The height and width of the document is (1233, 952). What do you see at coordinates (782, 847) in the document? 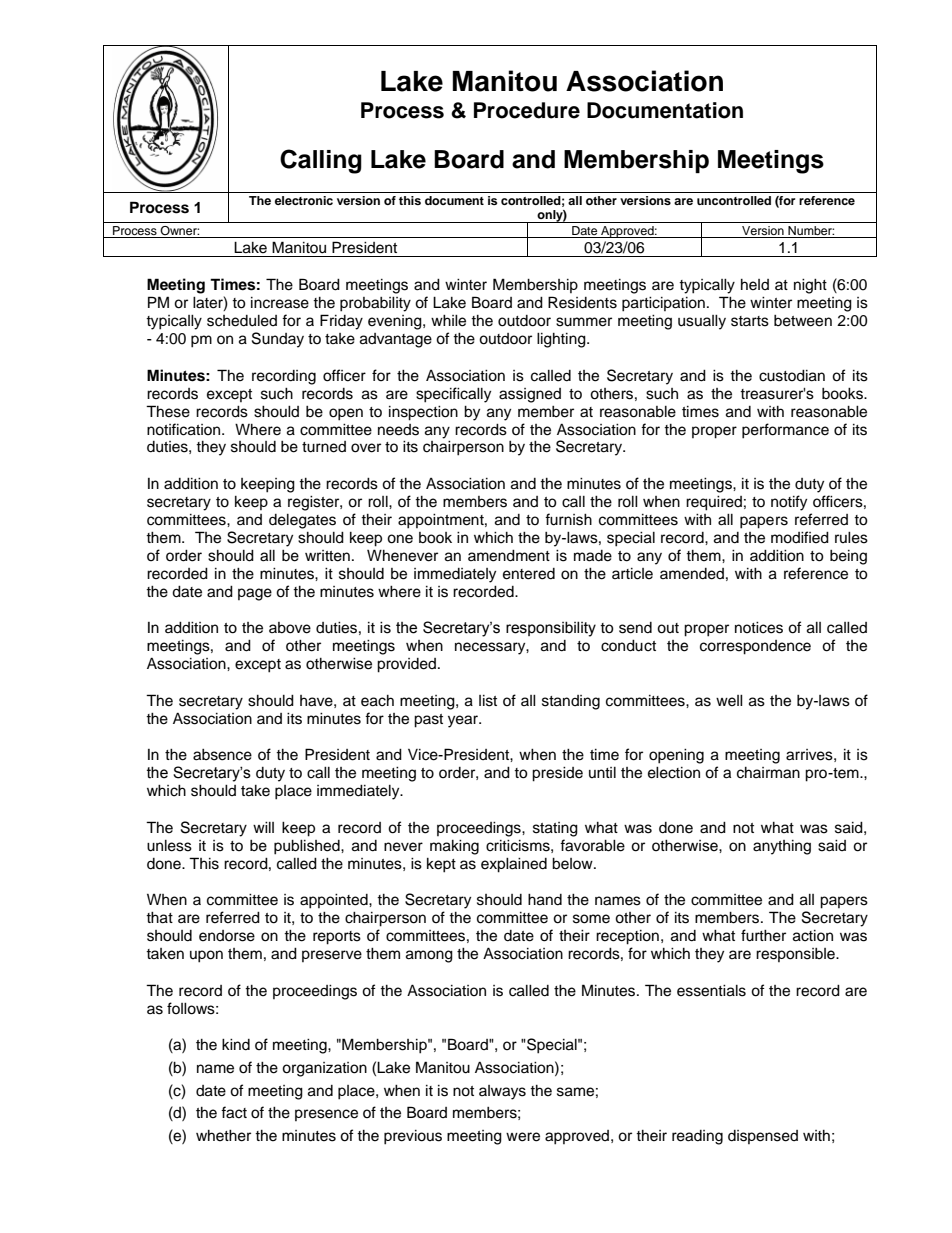
I see `anything` at bounding box center [782, 847].
